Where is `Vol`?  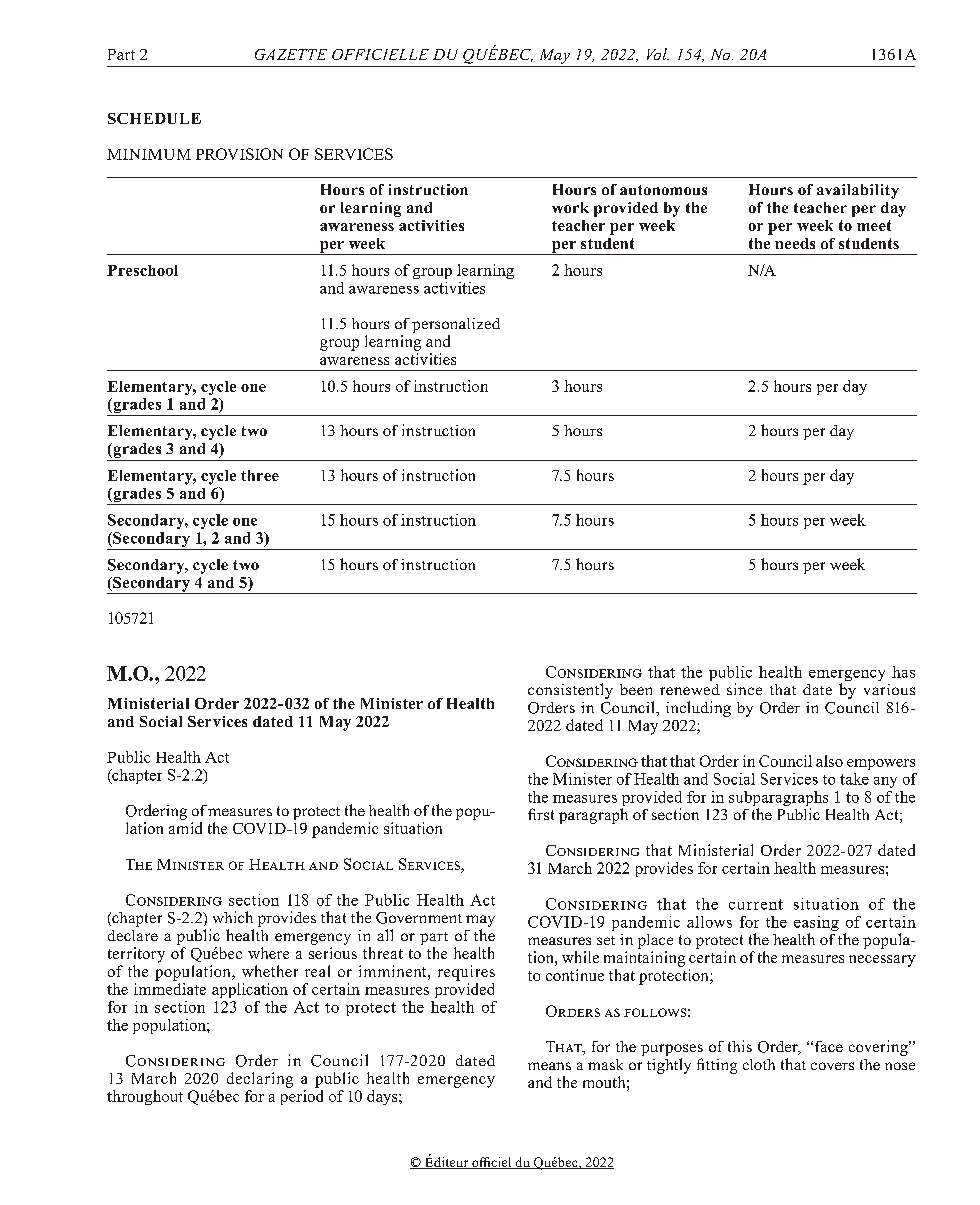 Vol is located at coordinates (658, 54).
